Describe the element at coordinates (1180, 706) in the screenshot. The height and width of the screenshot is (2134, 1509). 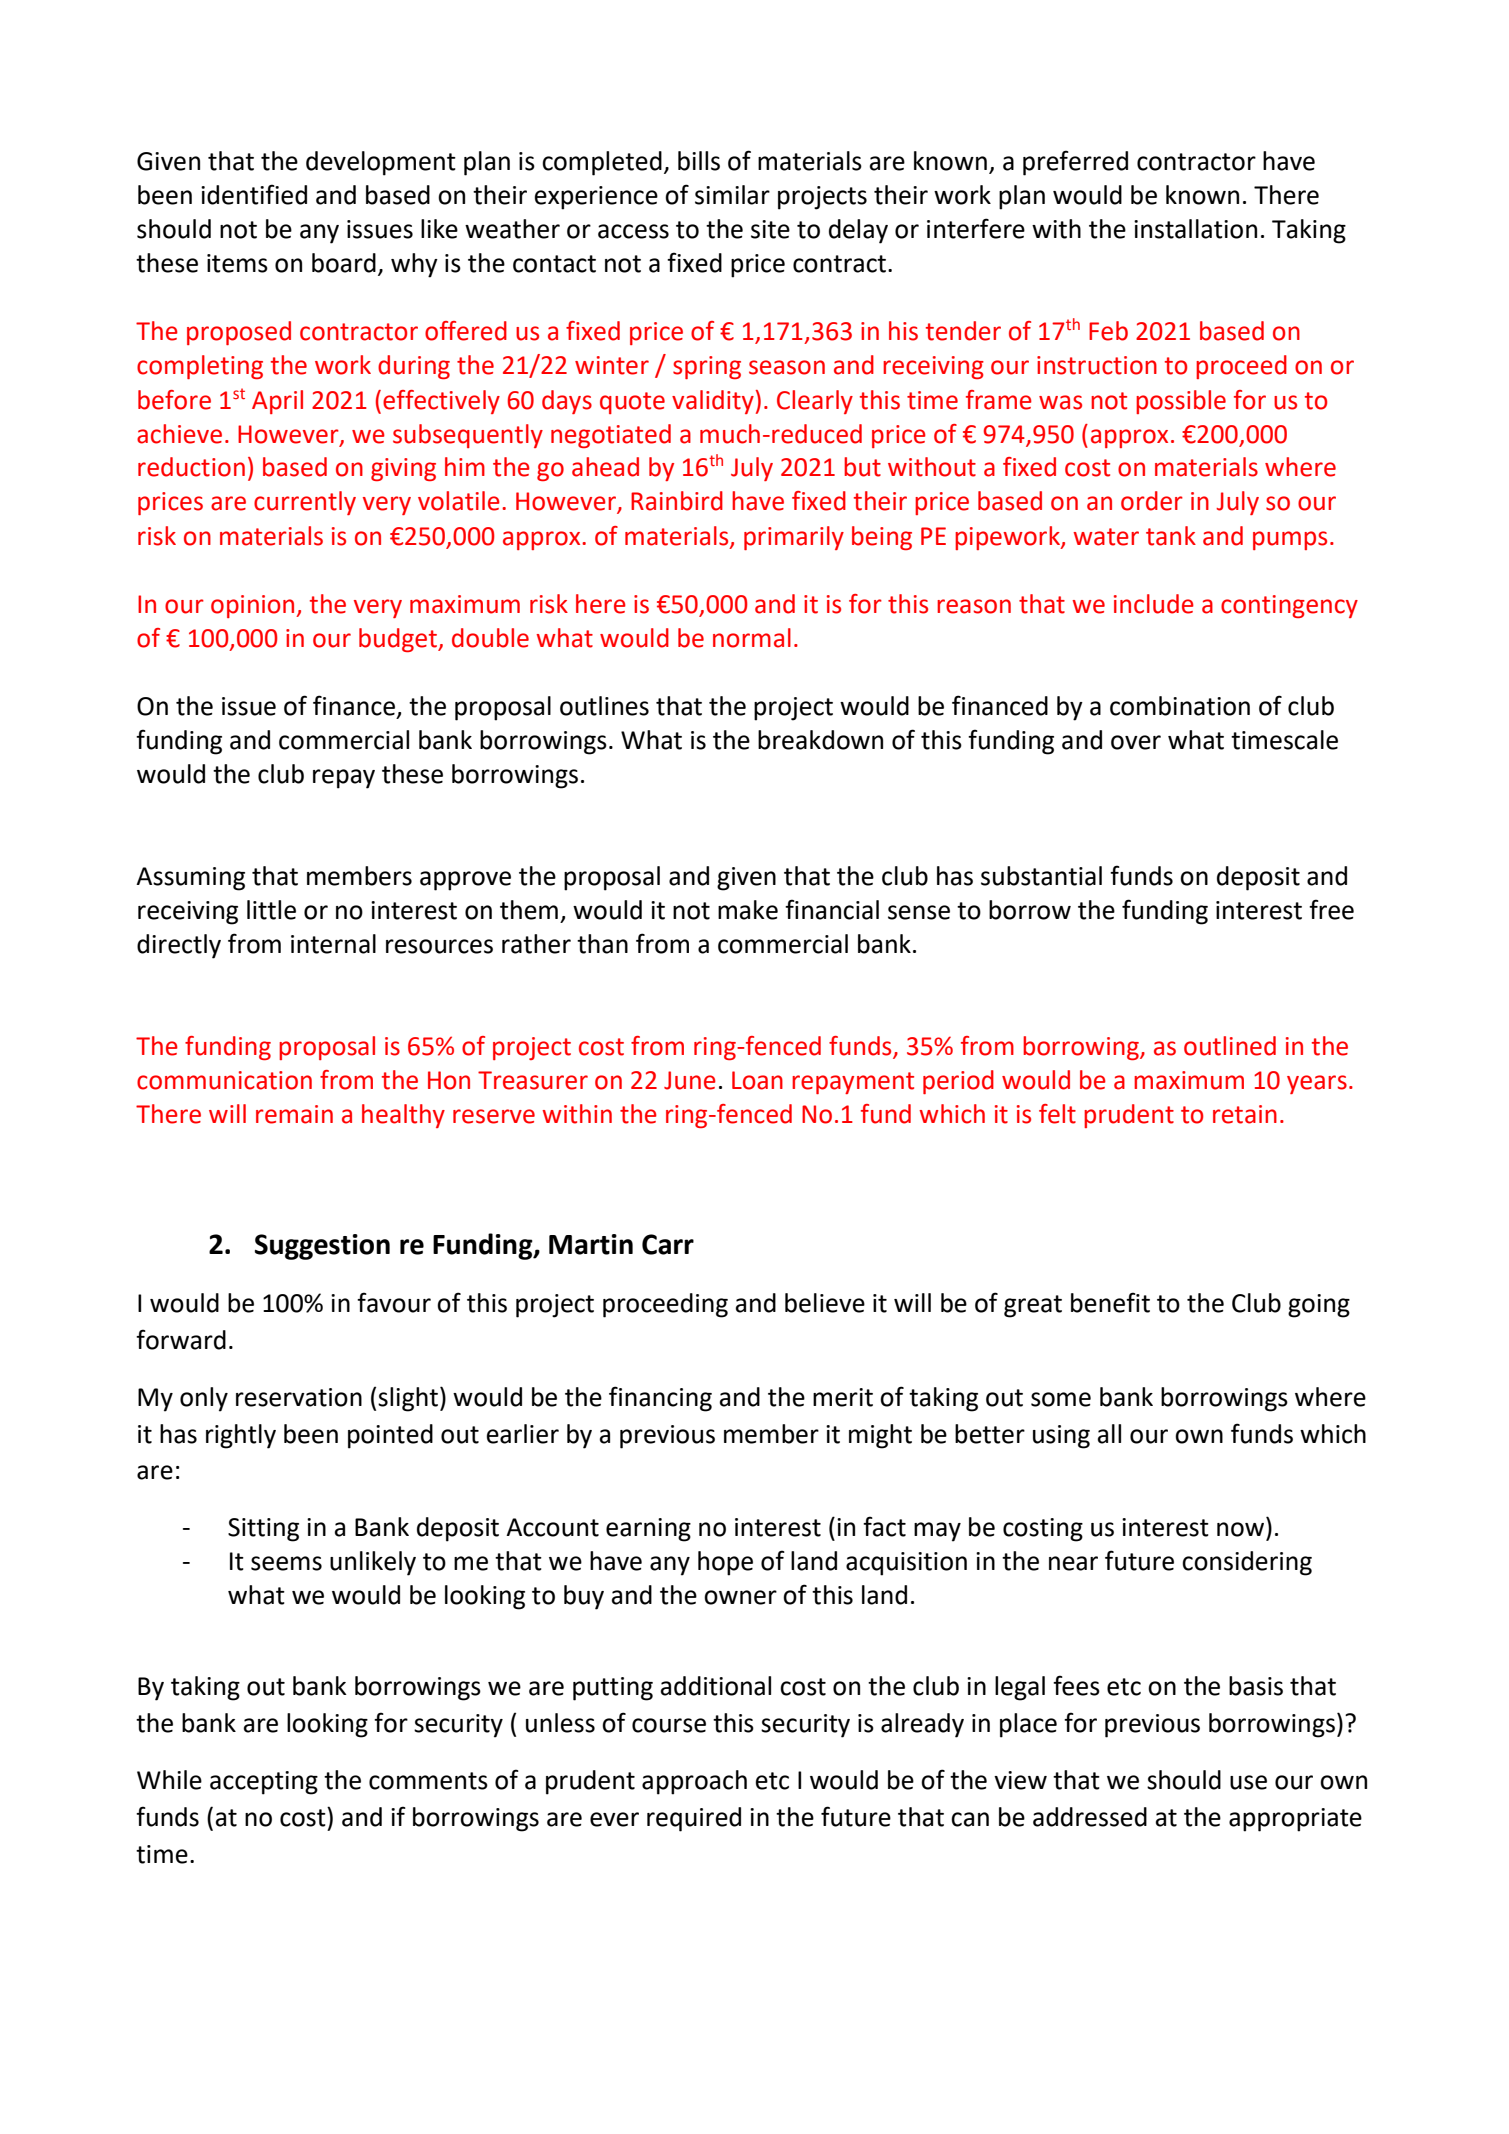
I see `combination` at that location.
